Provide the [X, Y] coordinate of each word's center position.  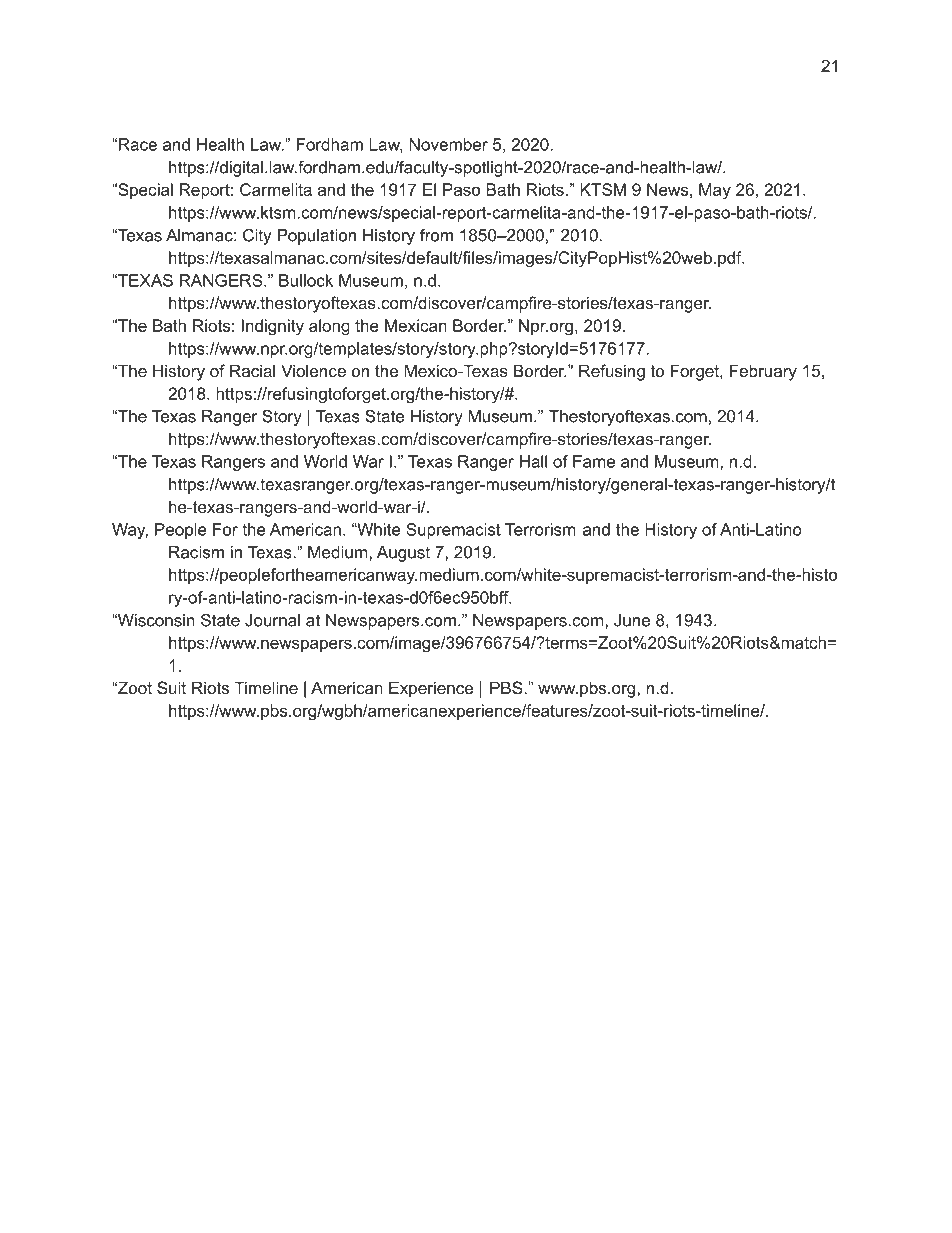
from [436, 235]
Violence [313, 370]
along [329, 327]
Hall [533, 461]
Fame [594, 461]
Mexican [416, 325]
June [632, 620]
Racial [252, 370]
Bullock [306, 280]
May [715, 191]
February [763, 372]
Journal [272, 620]
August [403, 554]
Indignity [273, 327]
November [448, 144]
